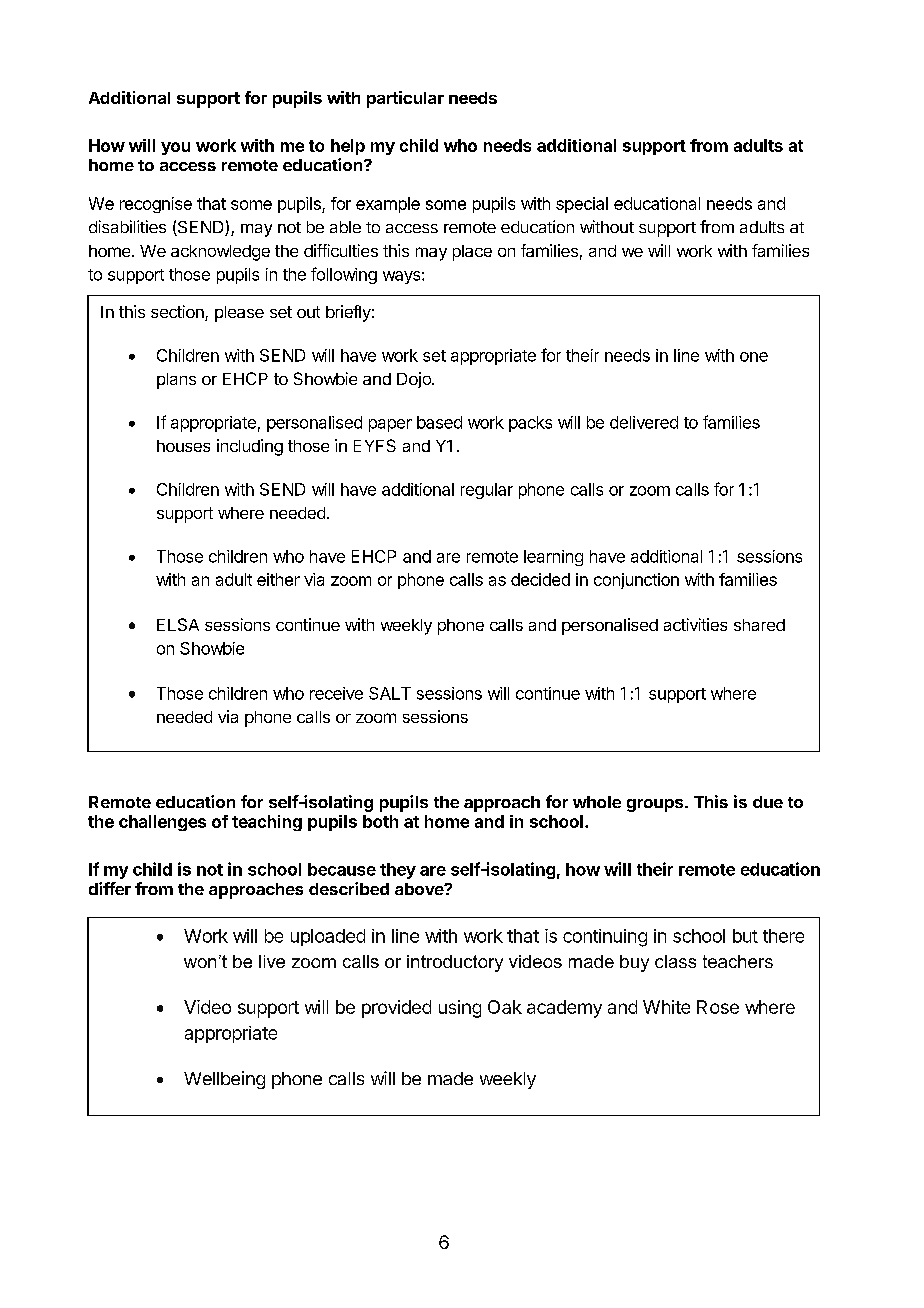  Describe the element at coordinates (530, 424) in the image. I see `packs` at that location.
